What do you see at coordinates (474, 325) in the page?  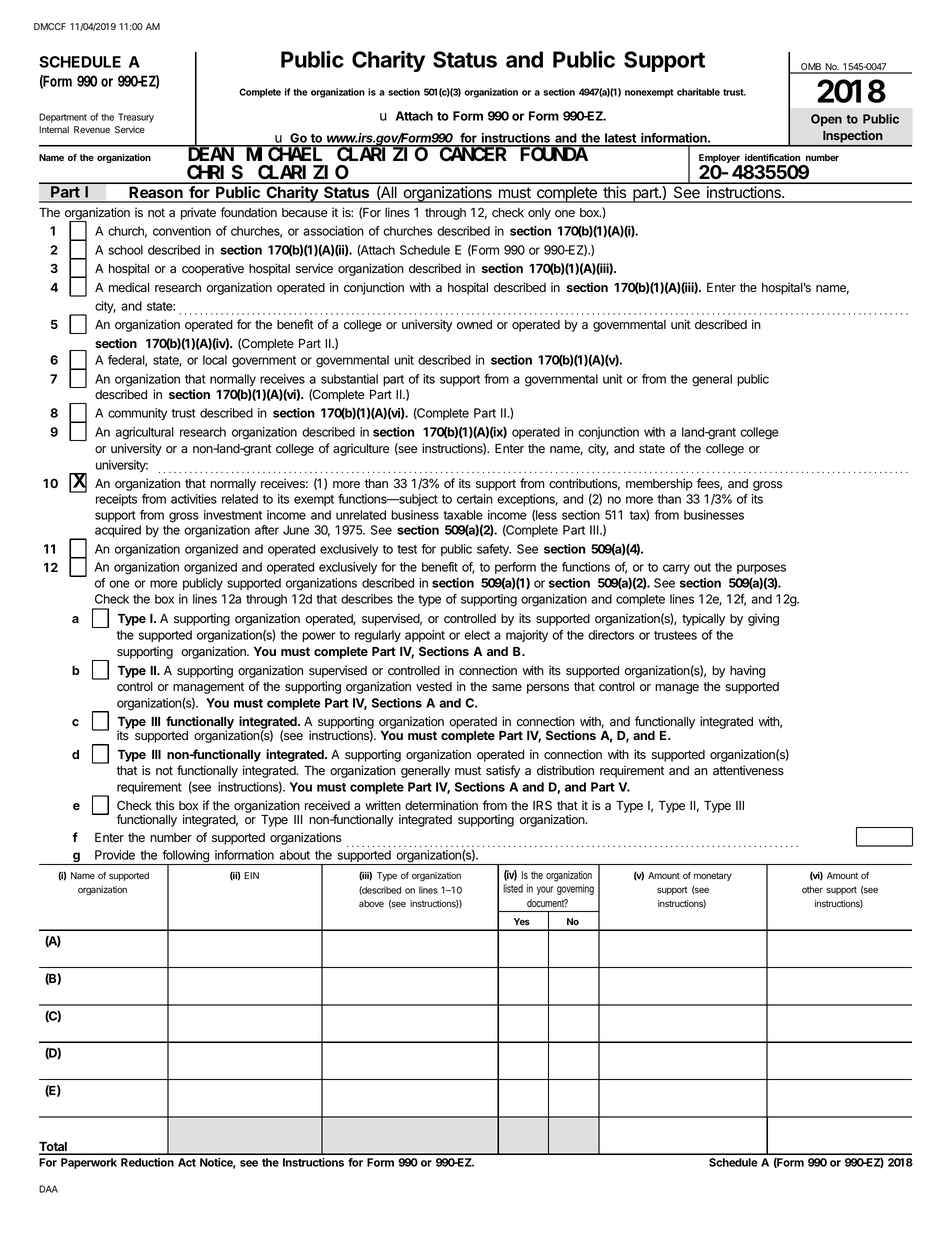 I see `owned` at bounding box center [474, 325].
